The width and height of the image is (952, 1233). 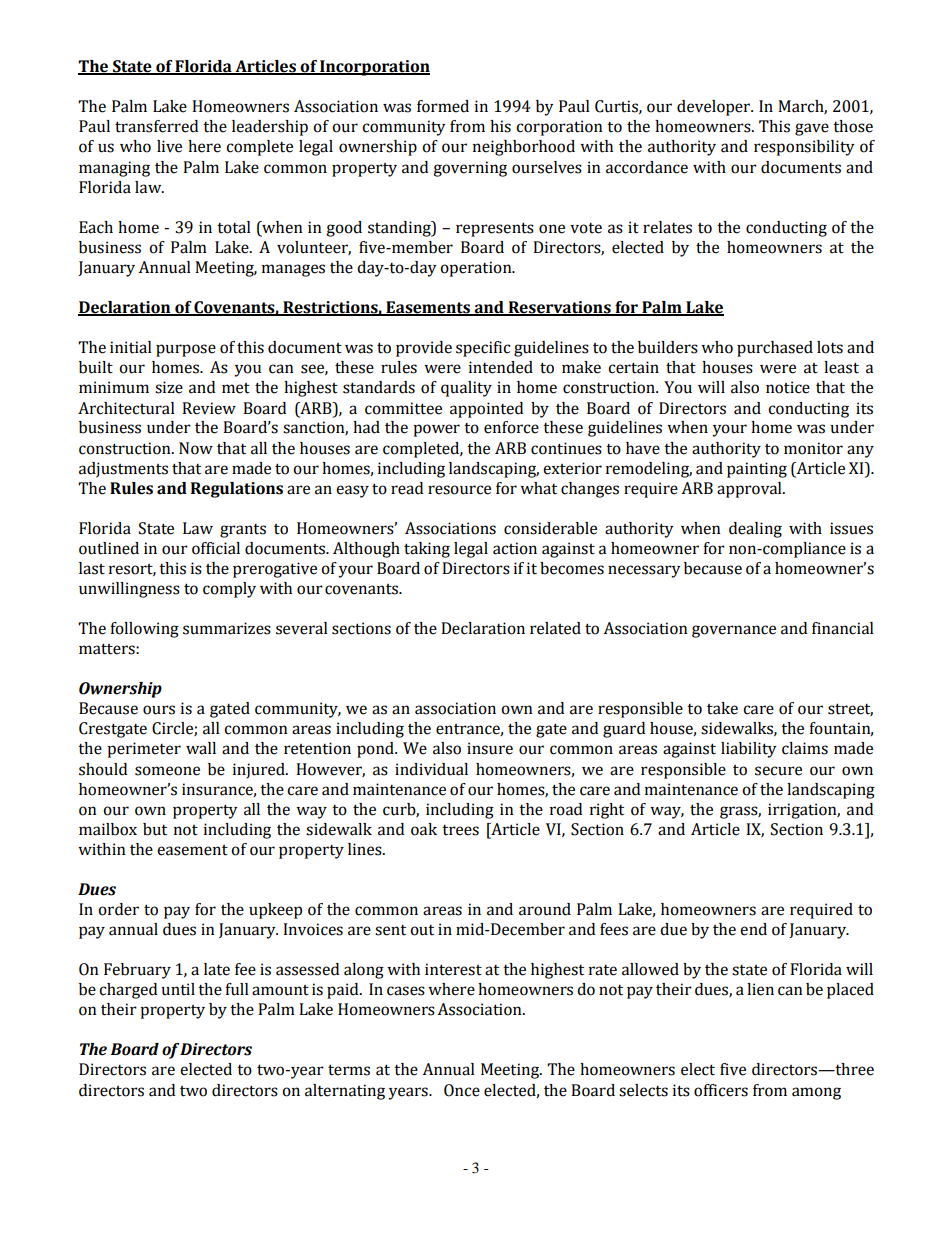 What do you see at coordinates (155, 829) in the image?
I see `but` at bounding box center [155, 829].
